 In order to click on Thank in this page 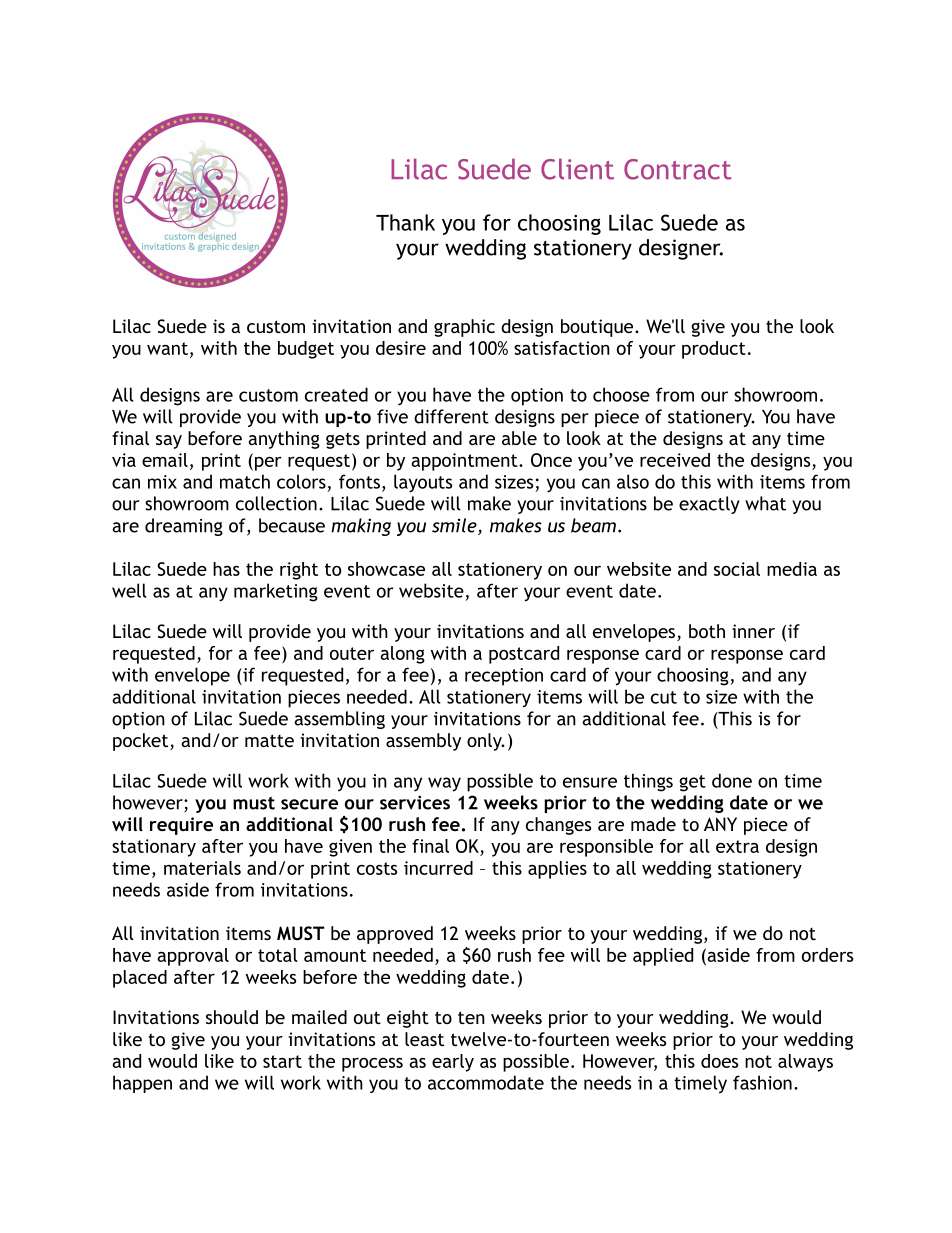, I will do `click(405, 222)`.
